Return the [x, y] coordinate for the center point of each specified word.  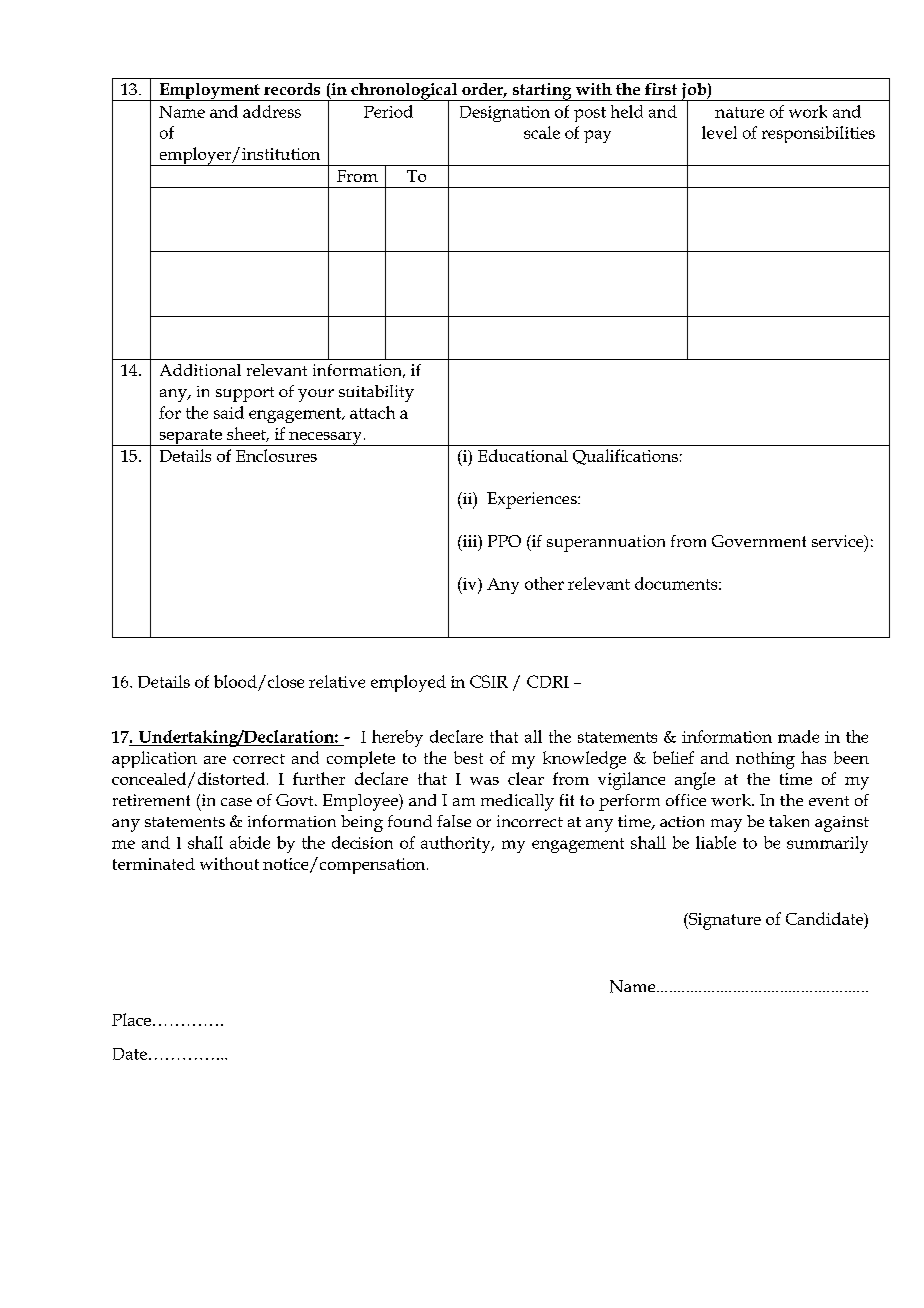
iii [470, 541]
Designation [505, 114]
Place [131, 1019]
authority [457, 844]
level [719, 132]
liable [716, 842]
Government [759, 541]
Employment [209, 92]
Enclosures [276, 455]
